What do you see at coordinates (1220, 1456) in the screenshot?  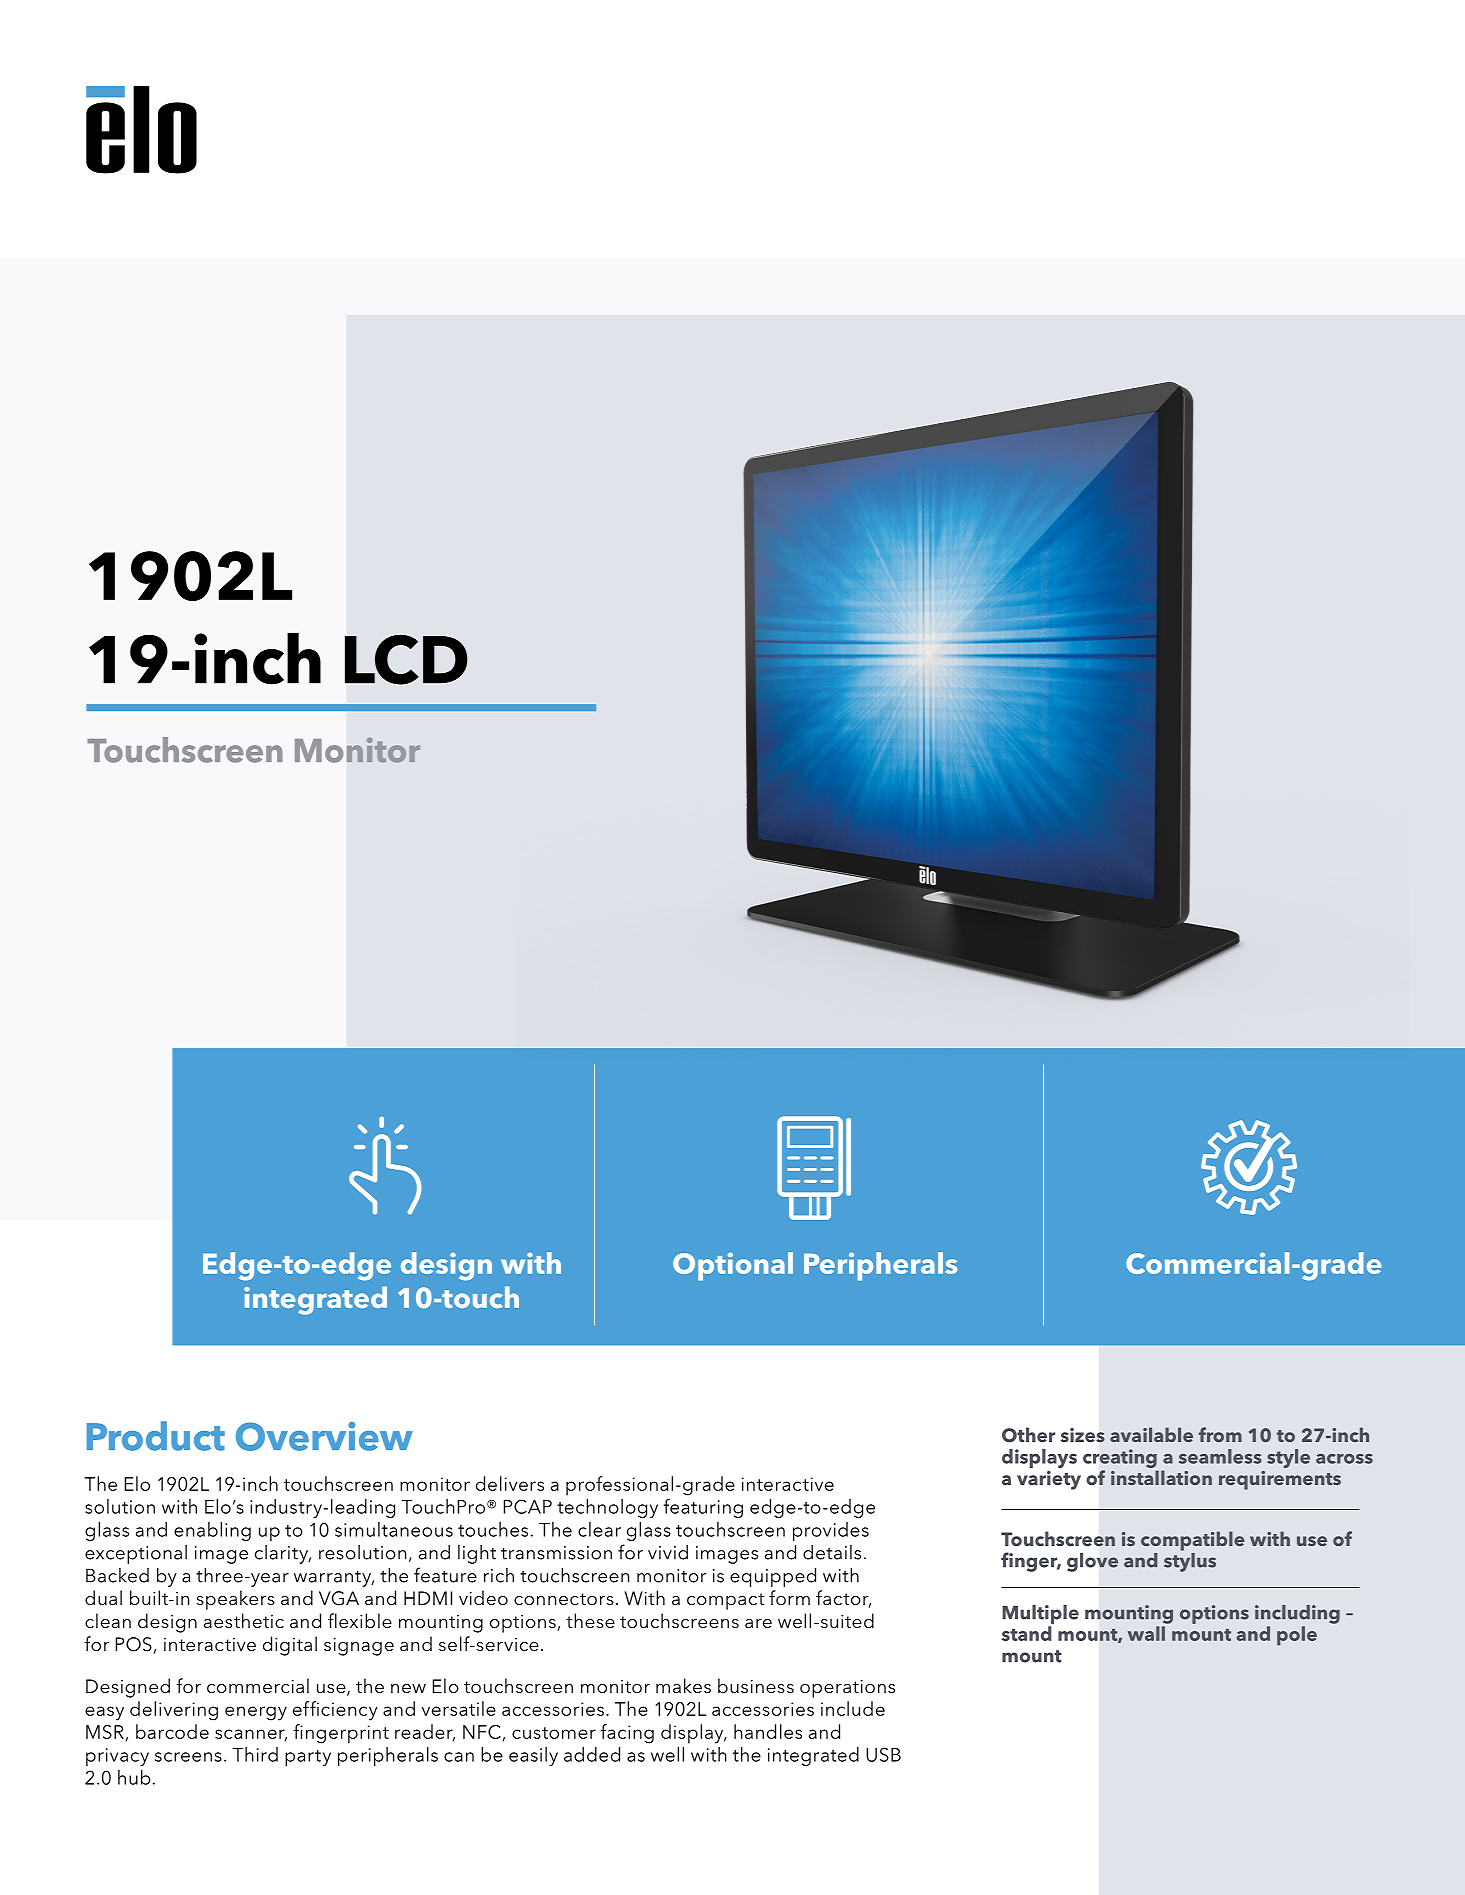 I see `seamless` at bounding box center [1220, 1456].
